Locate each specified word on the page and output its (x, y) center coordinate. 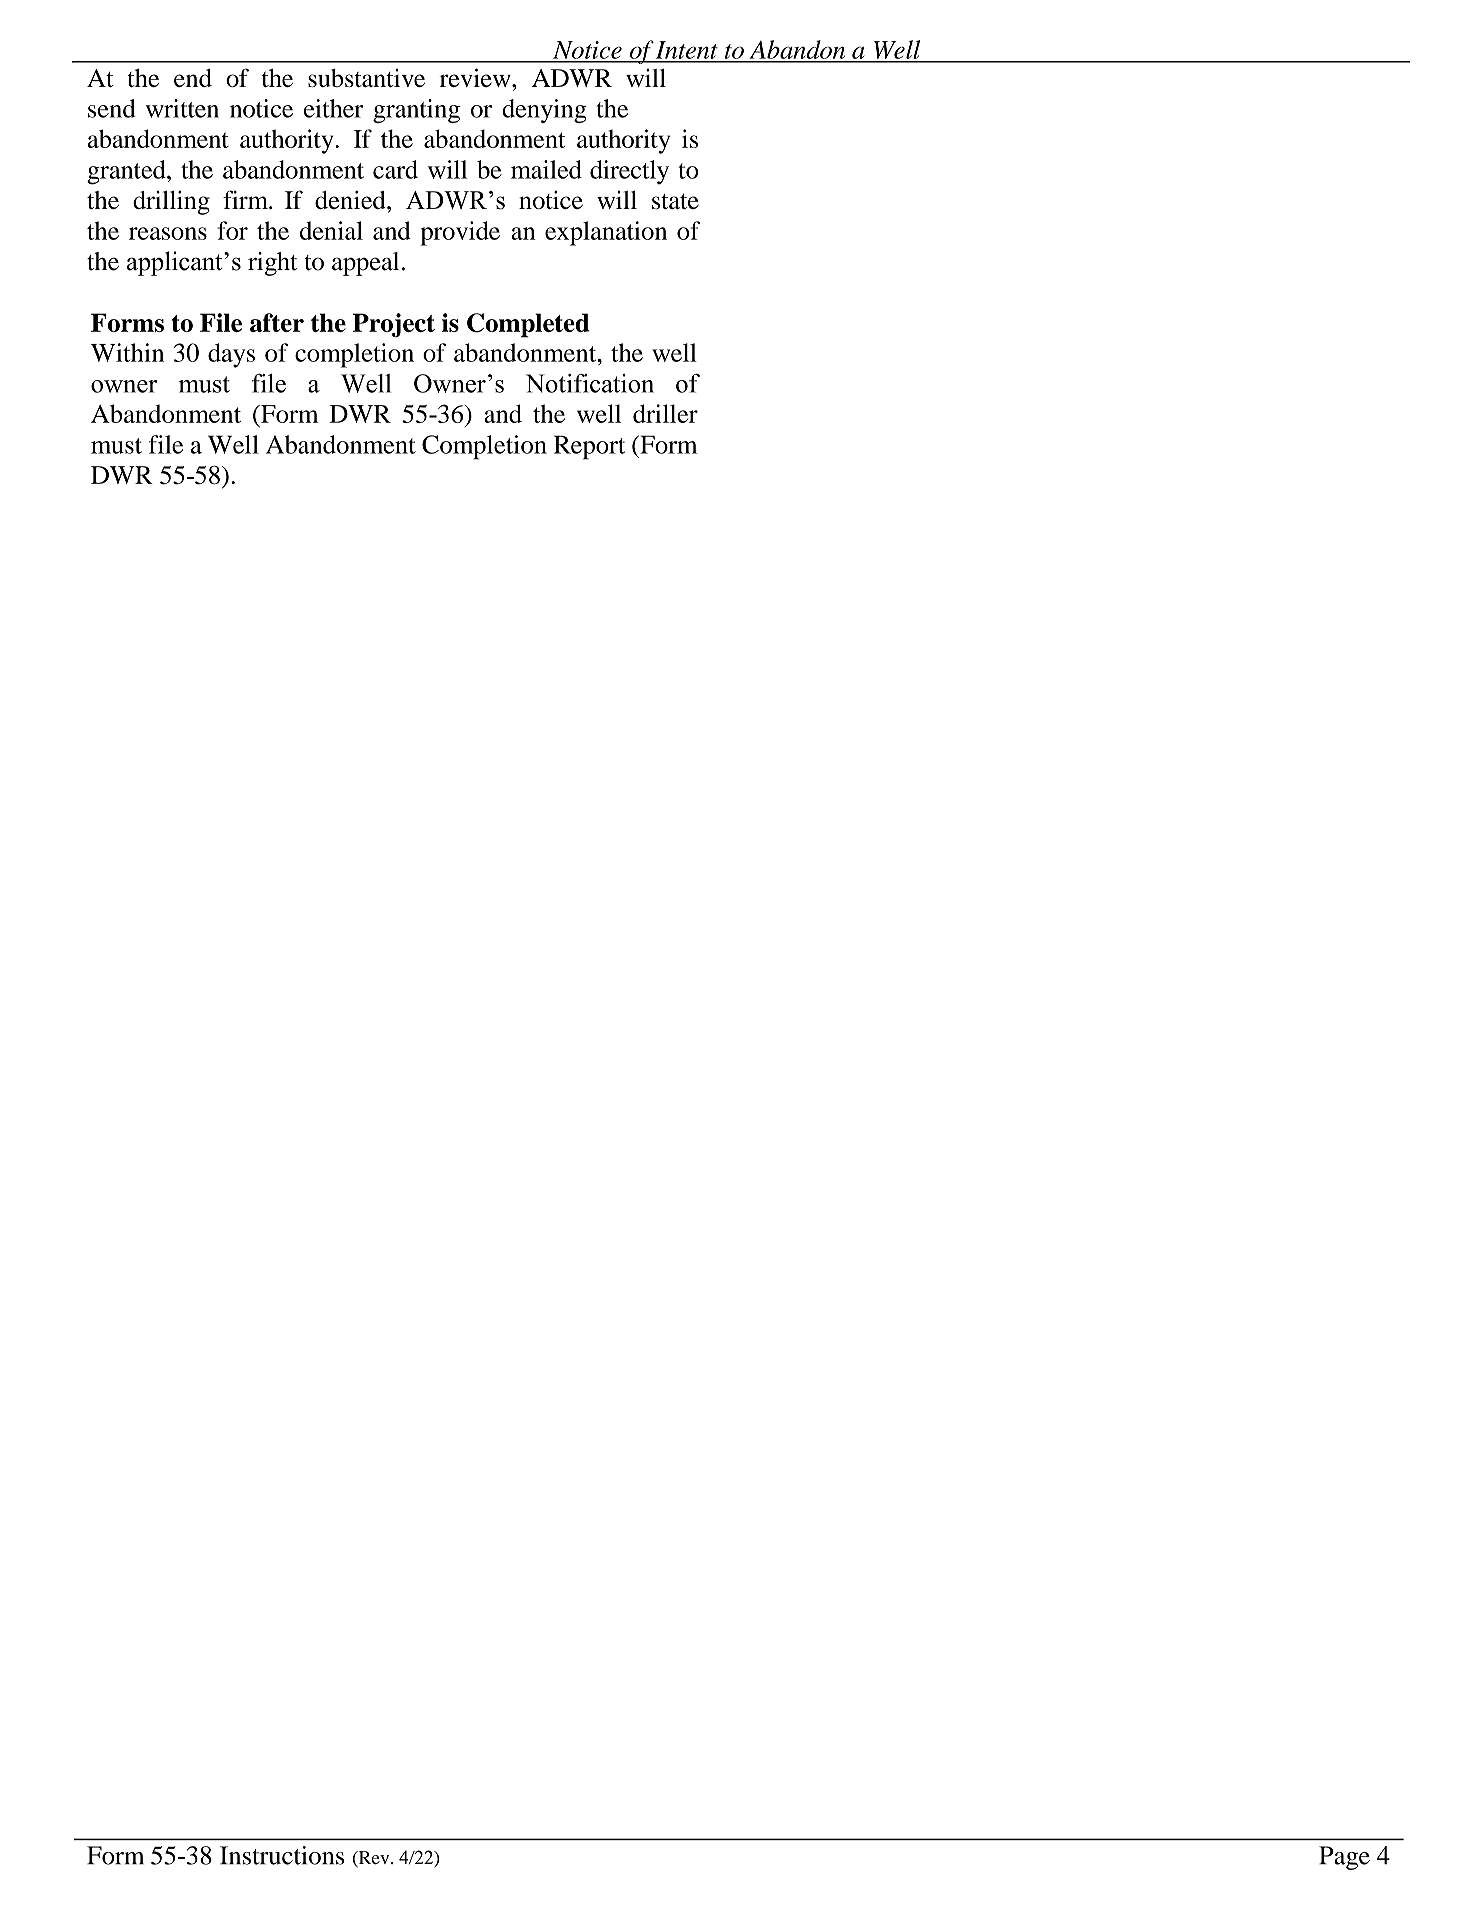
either (333, 108)
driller (665, 413)
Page (1344, 1858)
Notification (590, 383)
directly (629, 172)
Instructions (282, 1855)
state (675, 201)
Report (589, 447)
